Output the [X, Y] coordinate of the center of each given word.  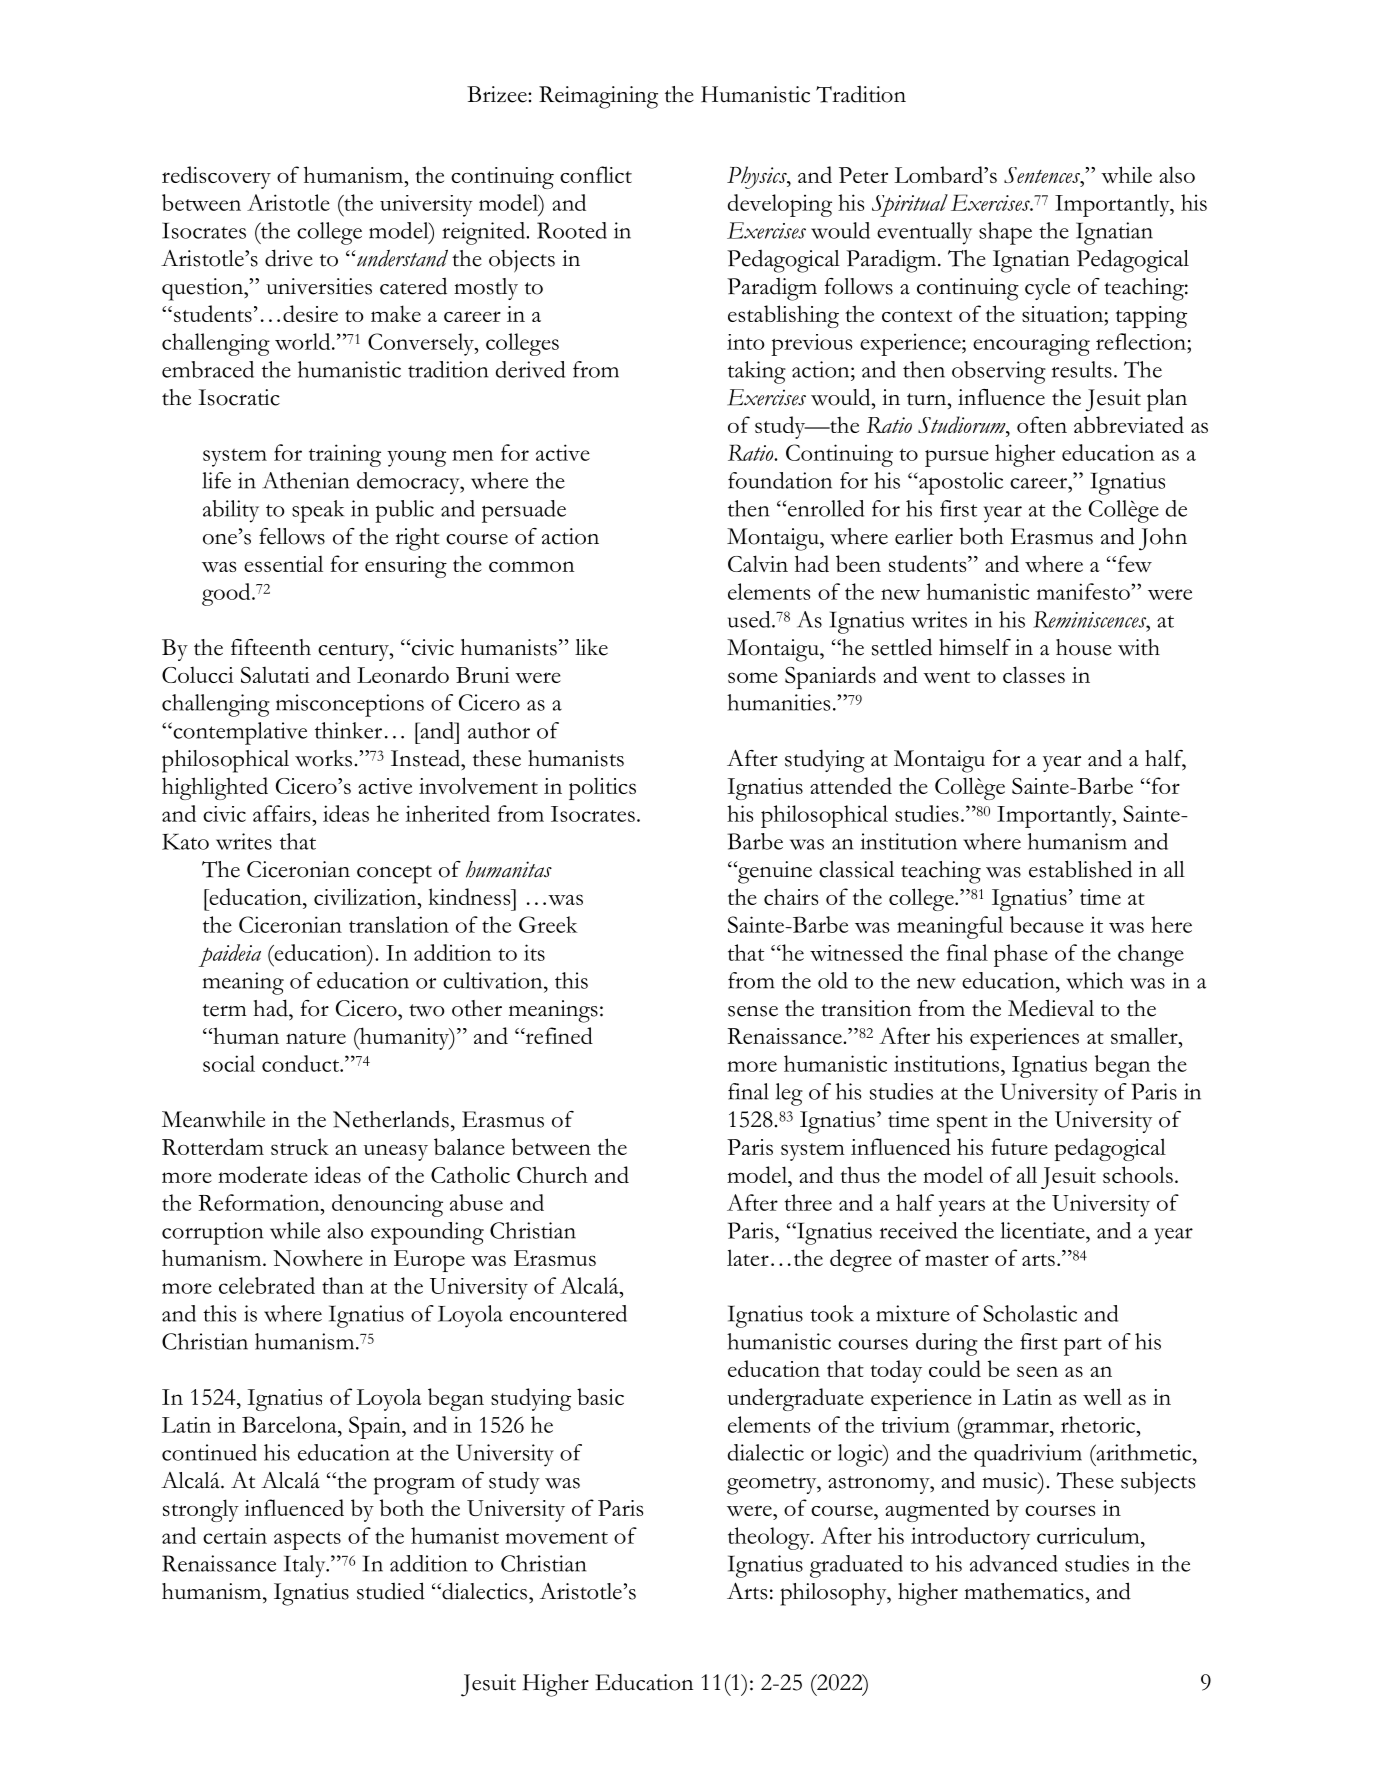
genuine [774, 872]
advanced [1014, 1563]
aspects [307, 1541]
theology [770, 1538]
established [1080, 869]
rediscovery [216, 177]
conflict [596, 174]
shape [1005, 233]
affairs [281, 813]
